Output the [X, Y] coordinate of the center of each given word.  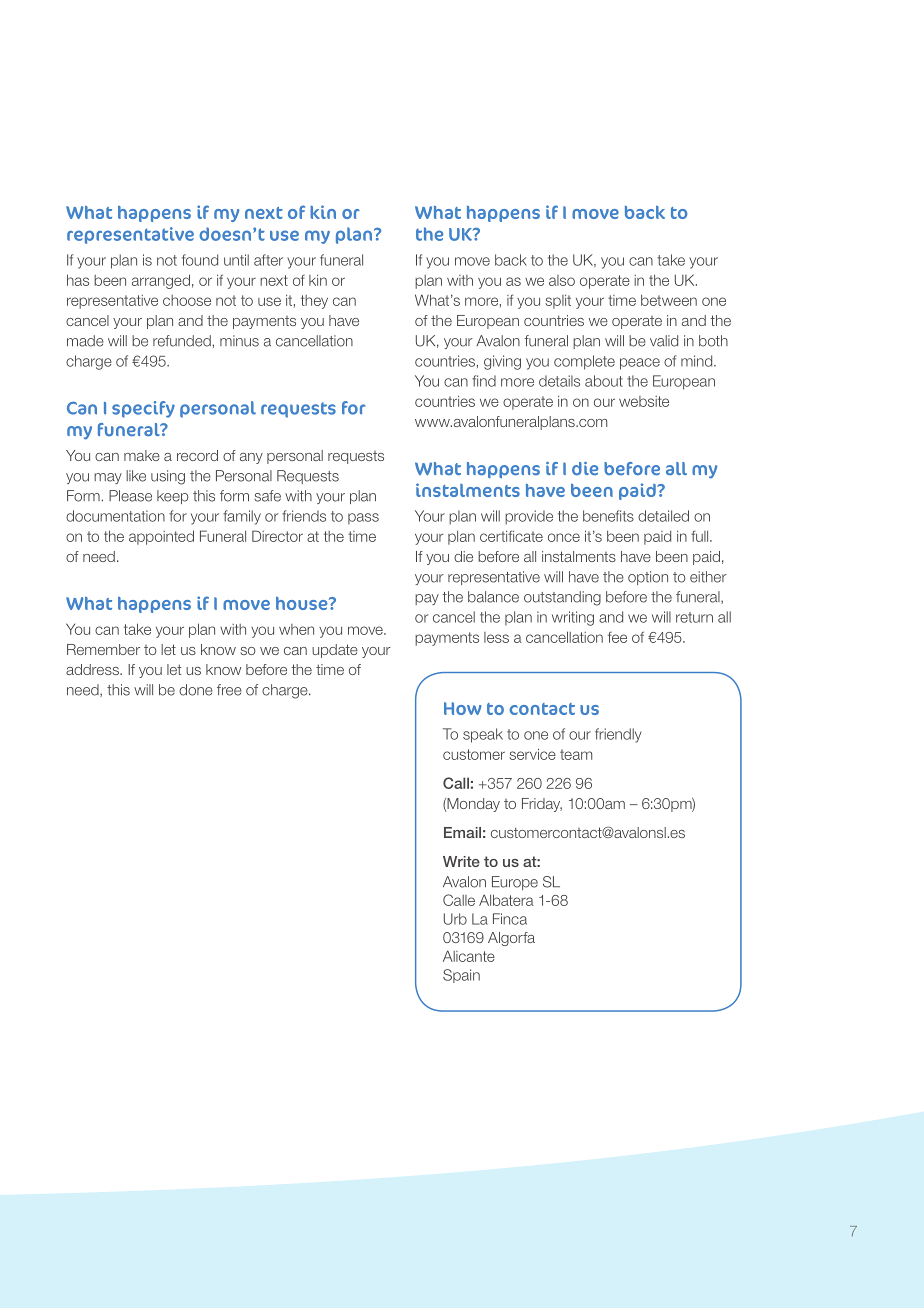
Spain [461, 976]
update [335, 651]
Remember [103, 649]
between [669, 300]
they [314, 302]
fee [617, 637]
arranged [161, 281]
